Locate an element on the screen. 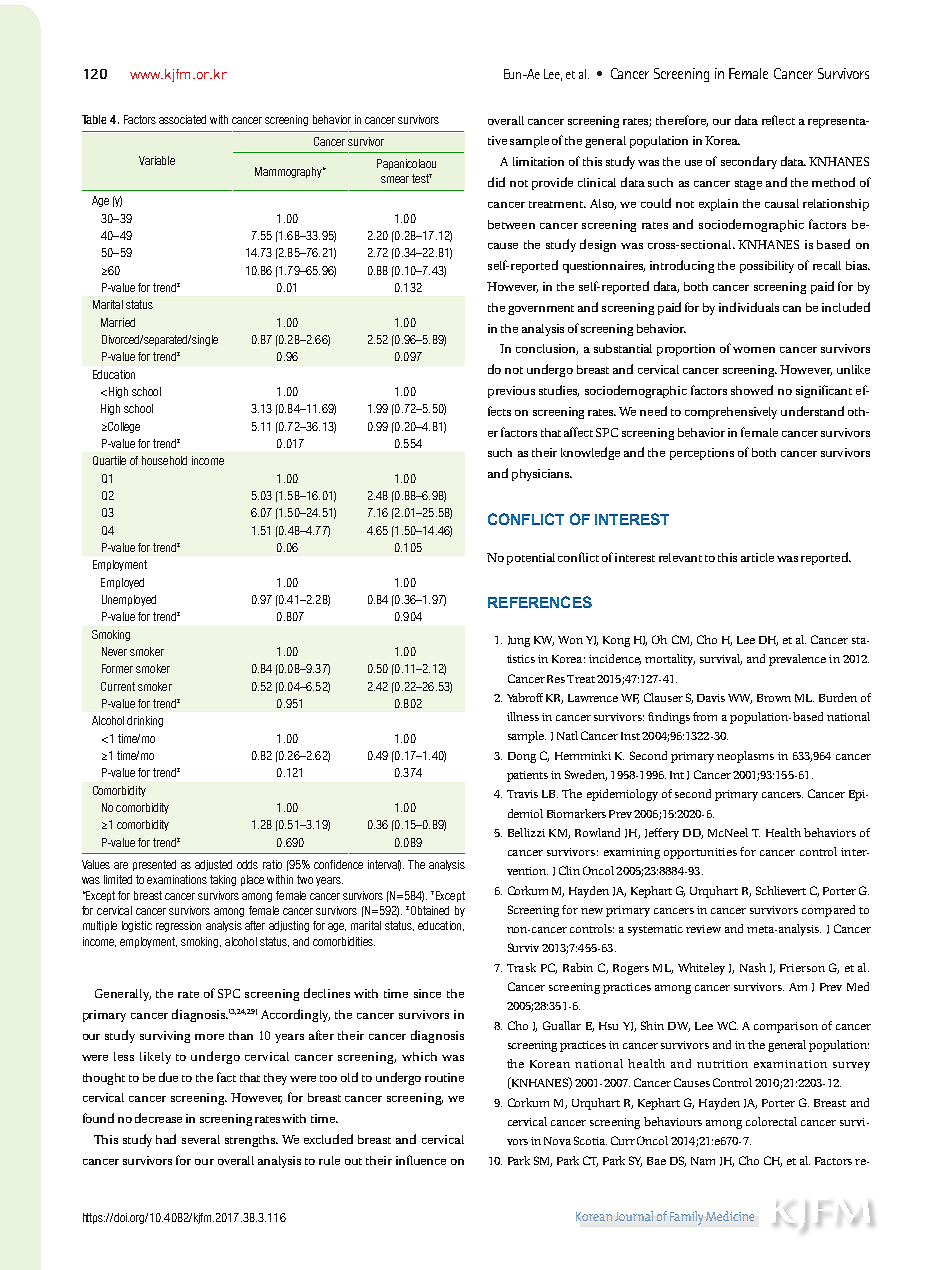 This screenshot has width=952, height=1270. several is located at coordinates (201, 1139).
